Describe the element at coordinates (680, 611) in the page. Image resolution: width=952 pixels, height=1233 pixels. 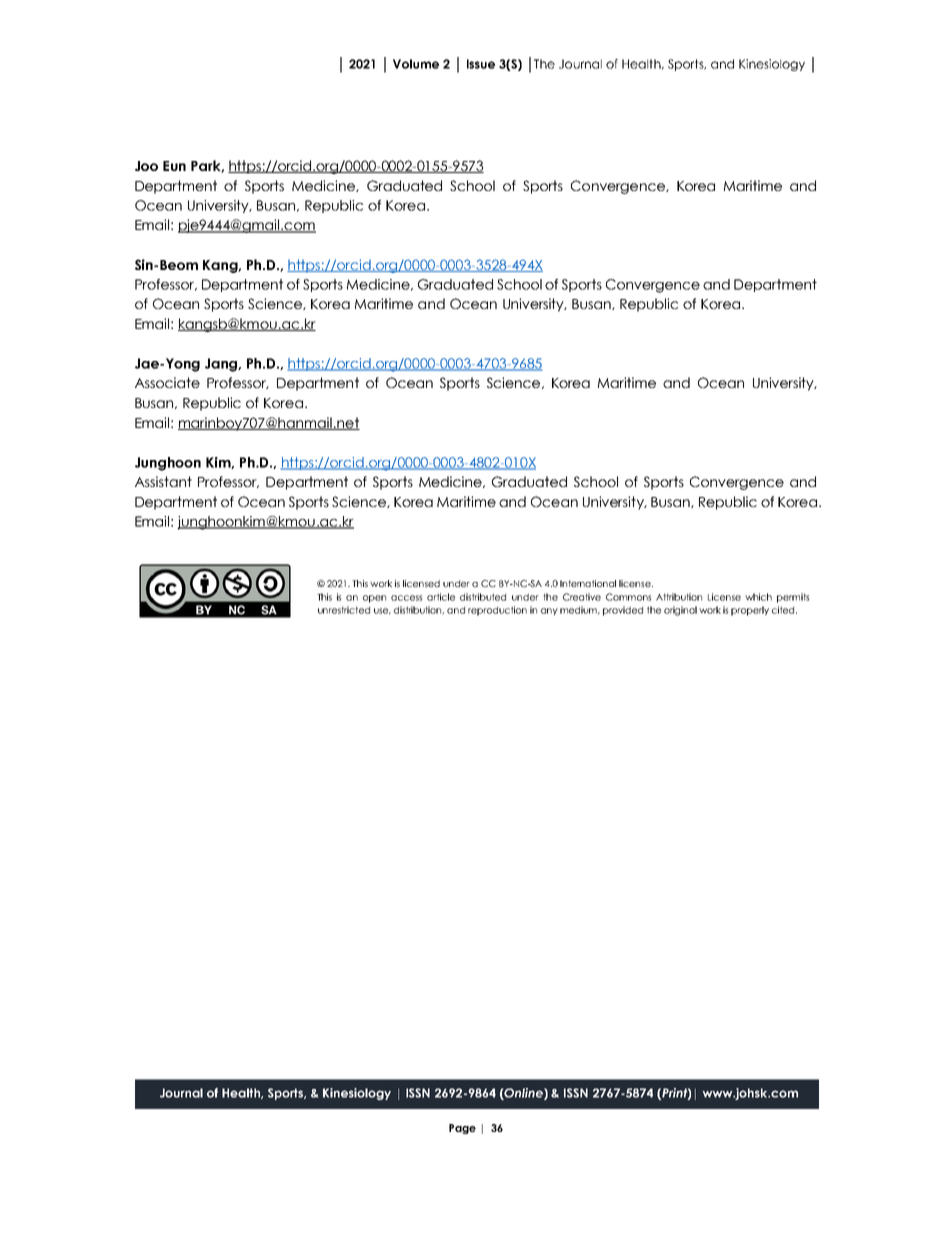
I see `original` at that location.
